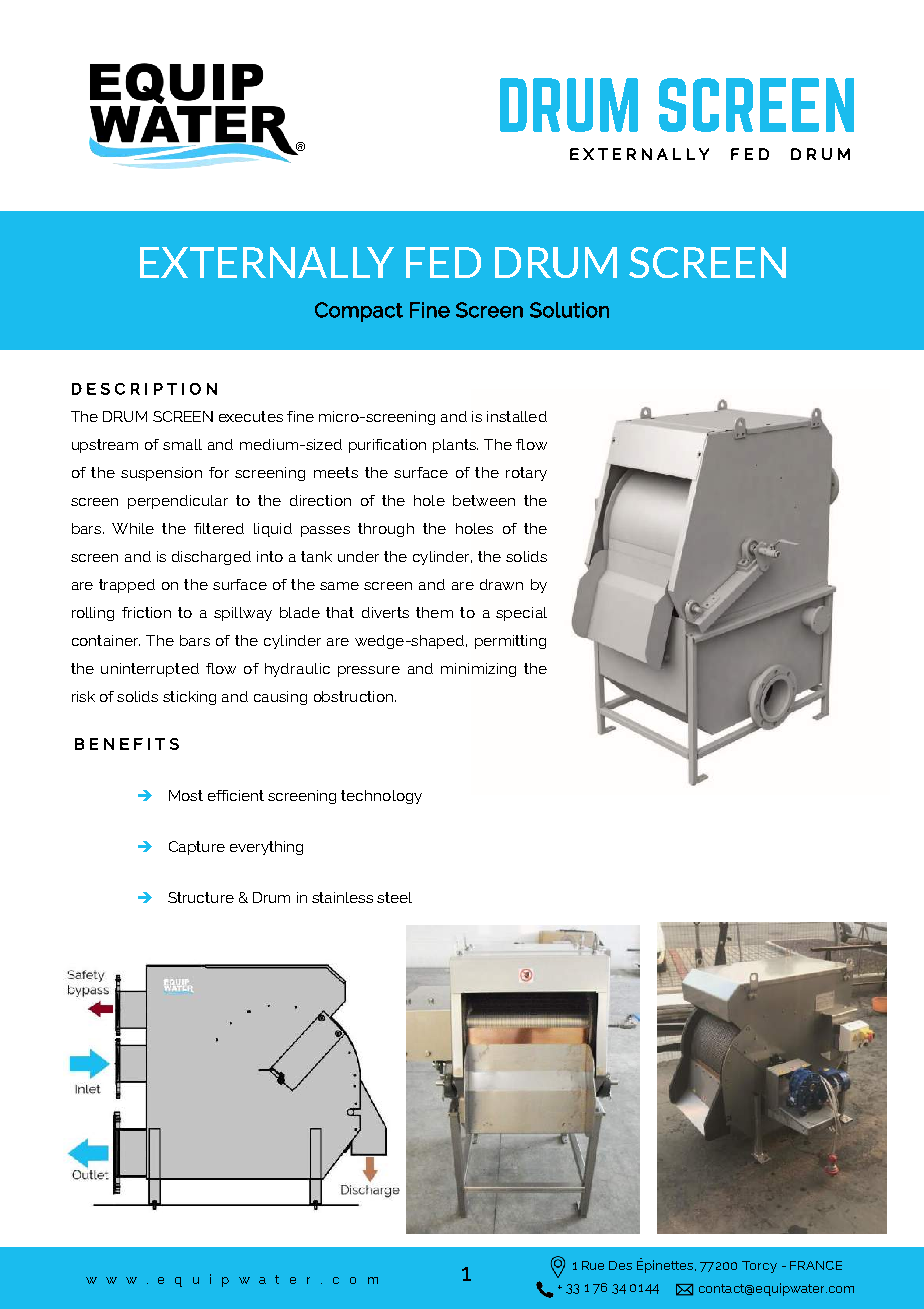 This screenshot has width=924, height=1309. What do you see at coordinates (816, 1265) in the screenshot?
I see `FRANCE` at bounding box center [816, 1265].
